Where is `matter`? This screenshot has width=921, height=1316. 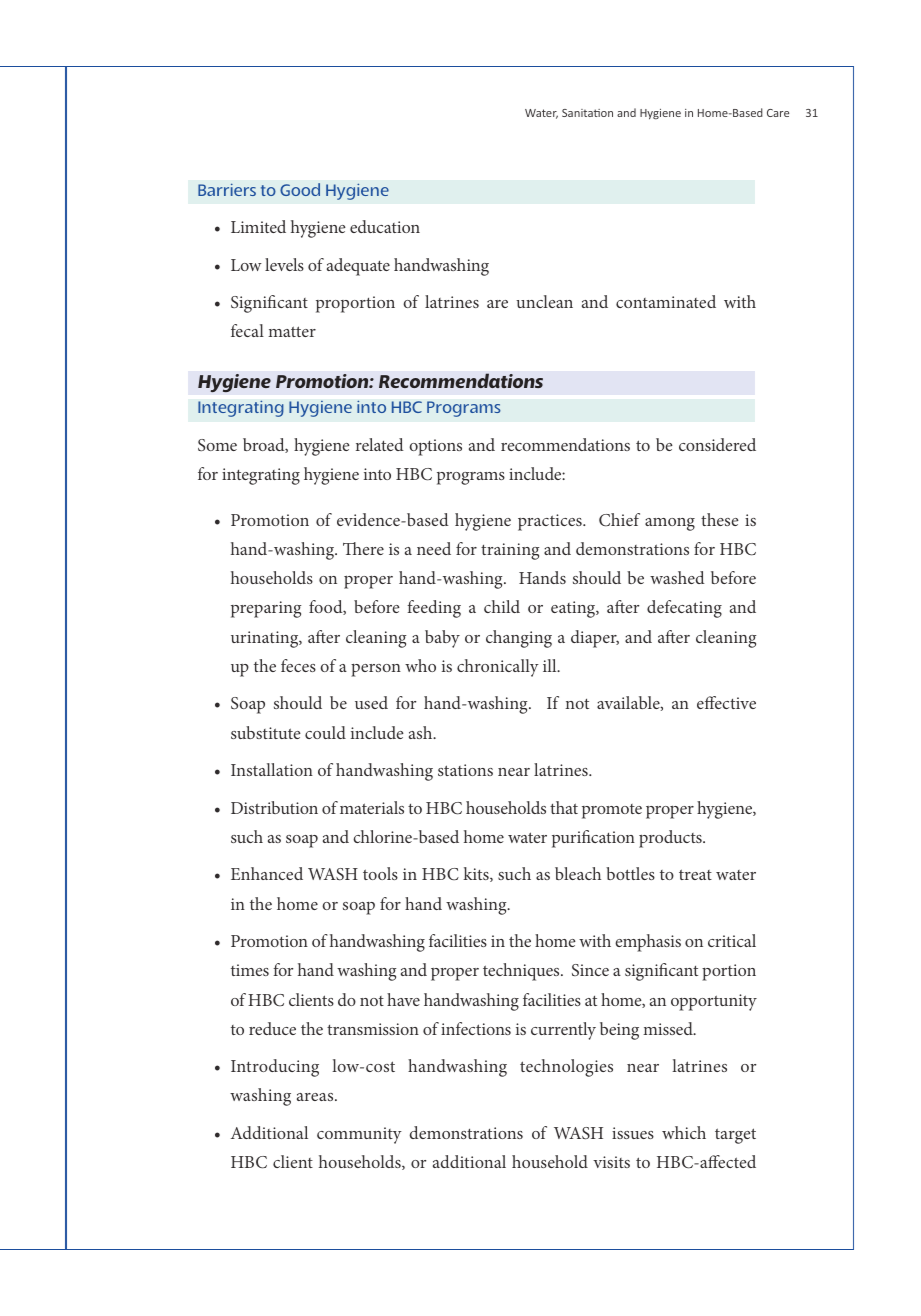
matter is located at coordinates (292, 331).
